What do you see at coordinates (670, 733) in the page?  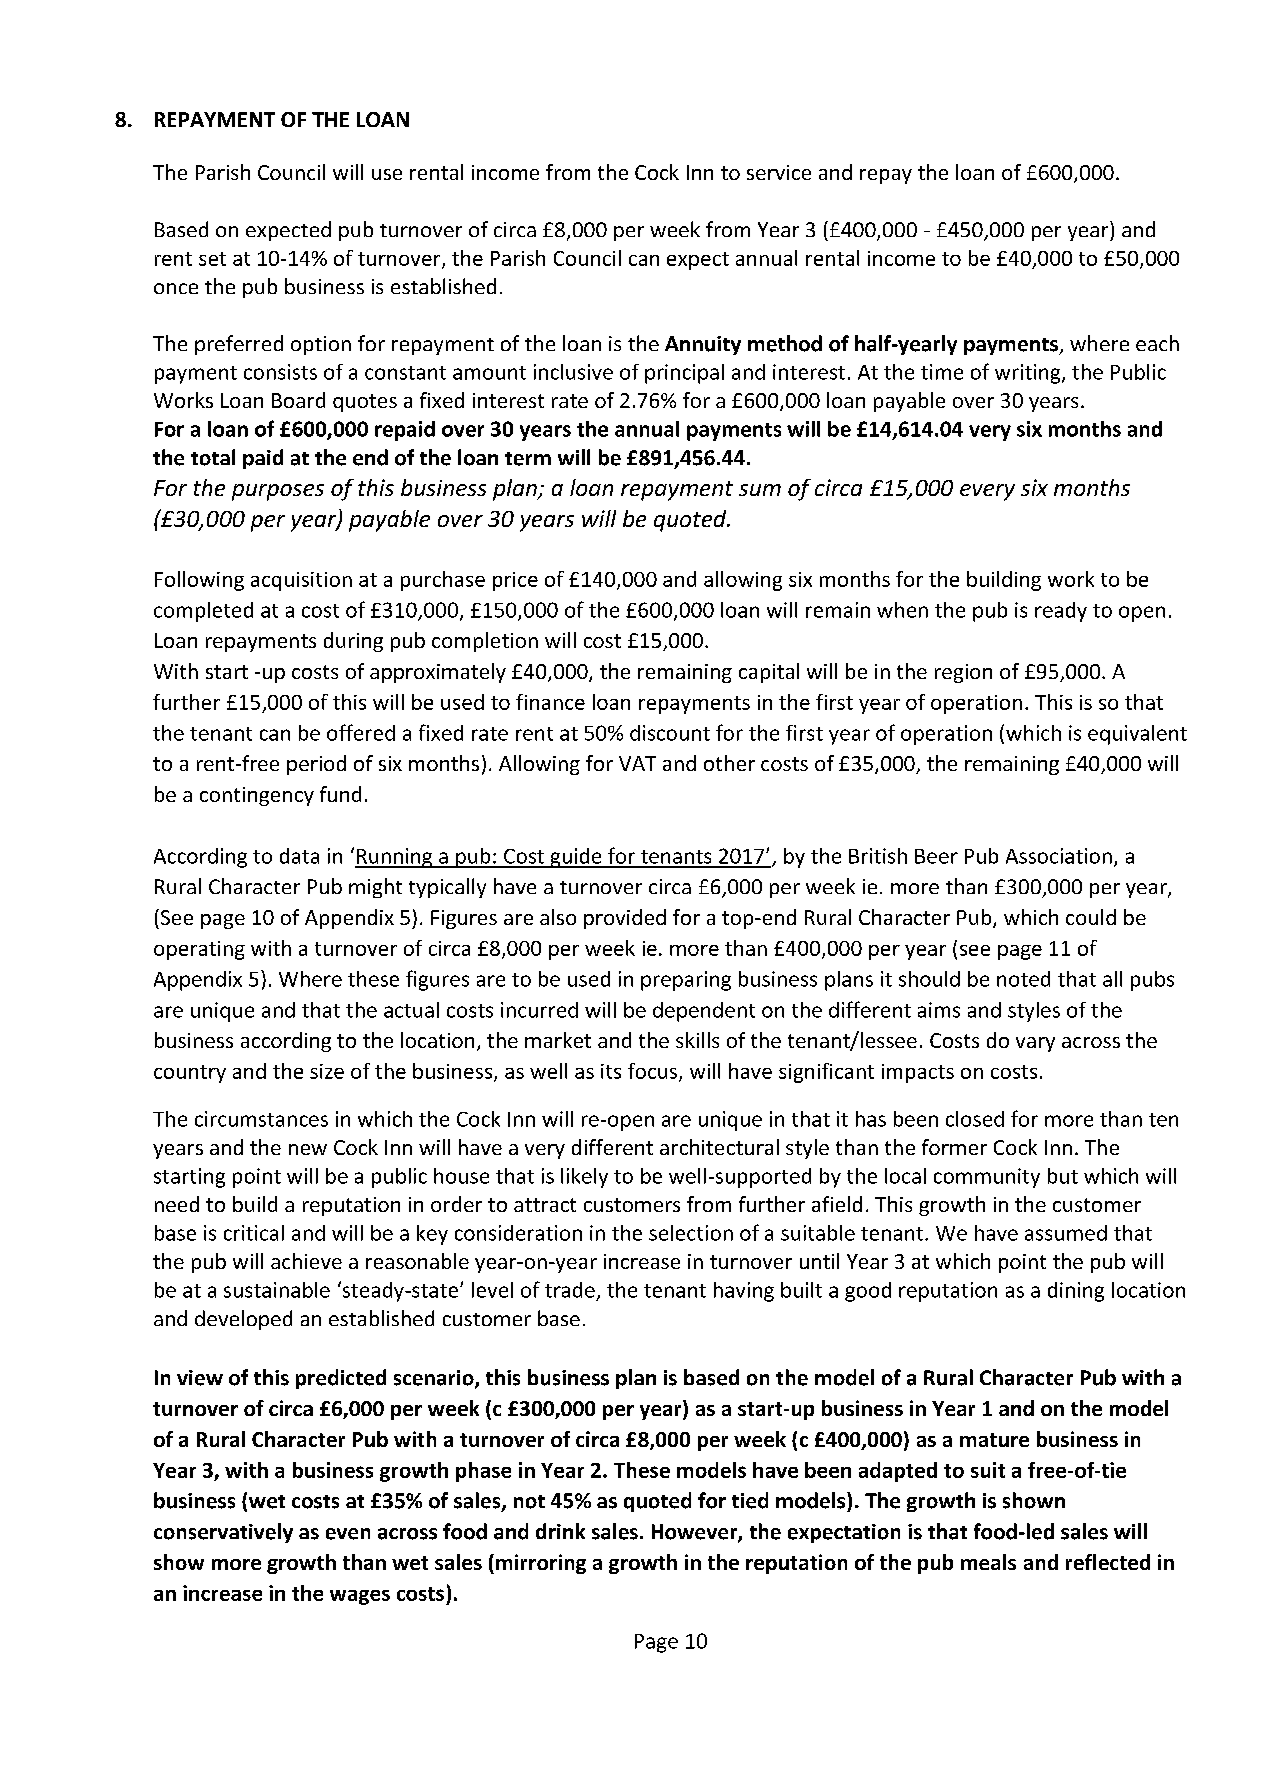 I see `discount` at bounding box center [670, 733].
